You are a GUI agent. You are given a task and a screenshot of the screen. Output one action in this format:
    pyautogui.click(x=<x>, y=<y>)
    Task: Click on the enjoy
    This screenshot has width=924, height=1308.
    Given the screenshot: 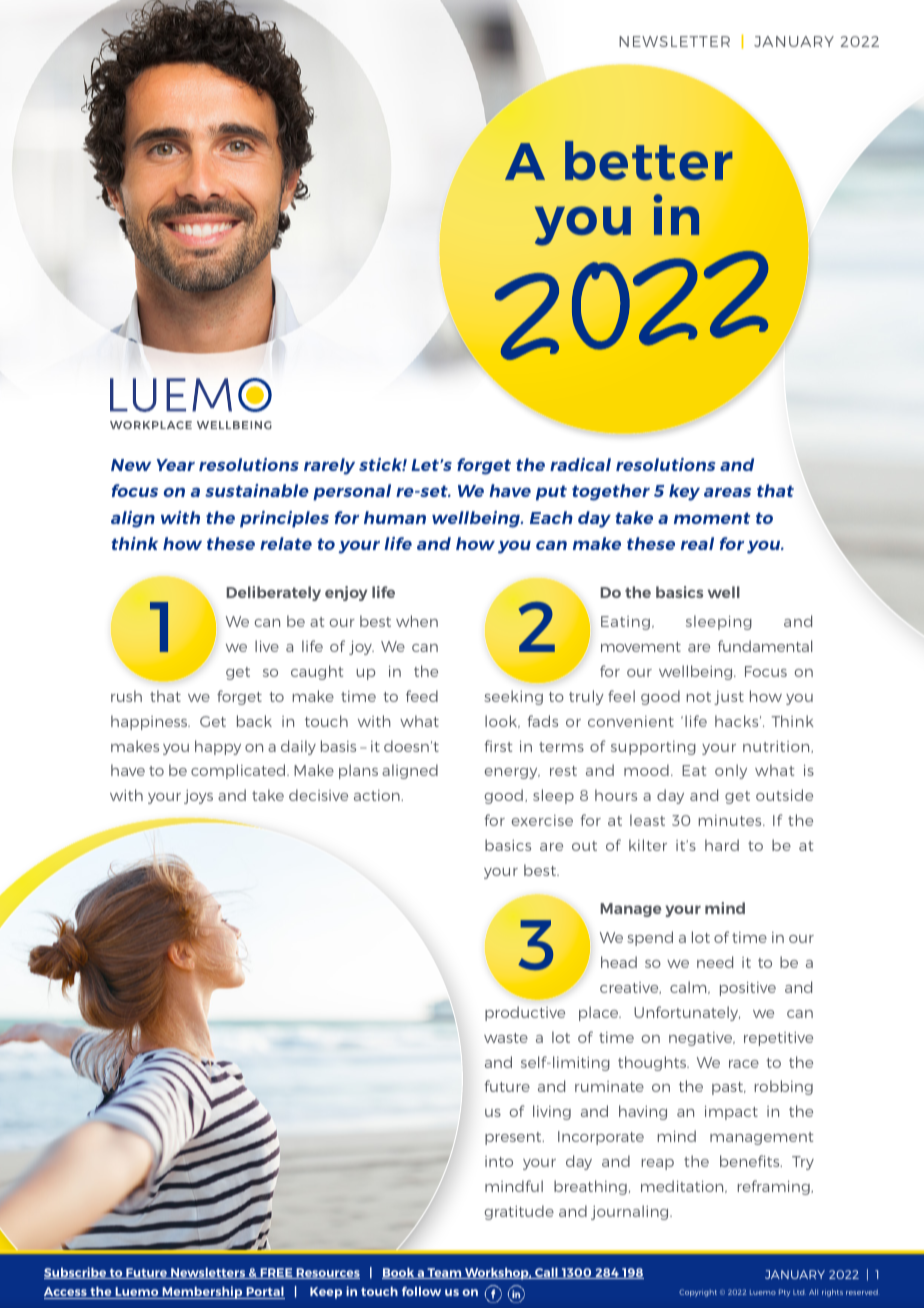 What is the action you would take?
    pyautogui.click(x=346, y=593)
